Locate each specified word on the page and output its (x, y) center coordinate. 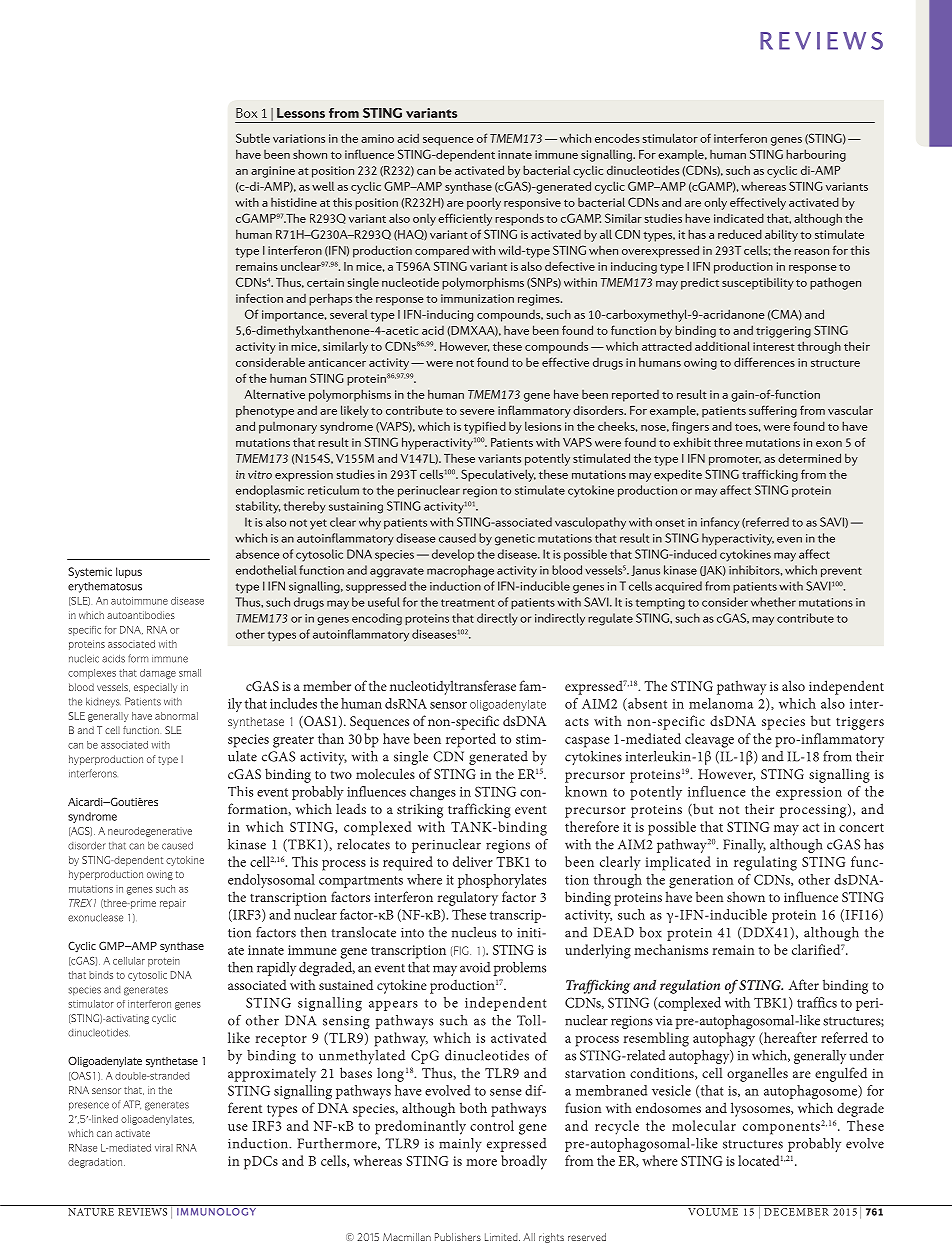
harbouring (816, 155)
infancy (720, 523)
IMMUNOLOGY (216, 1210)
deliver (473, 861)
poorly (484, 203)
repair (173, 904)
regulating (765, 863)
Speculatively (498, 475)
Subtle (253, 138)
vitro (260, 474)
